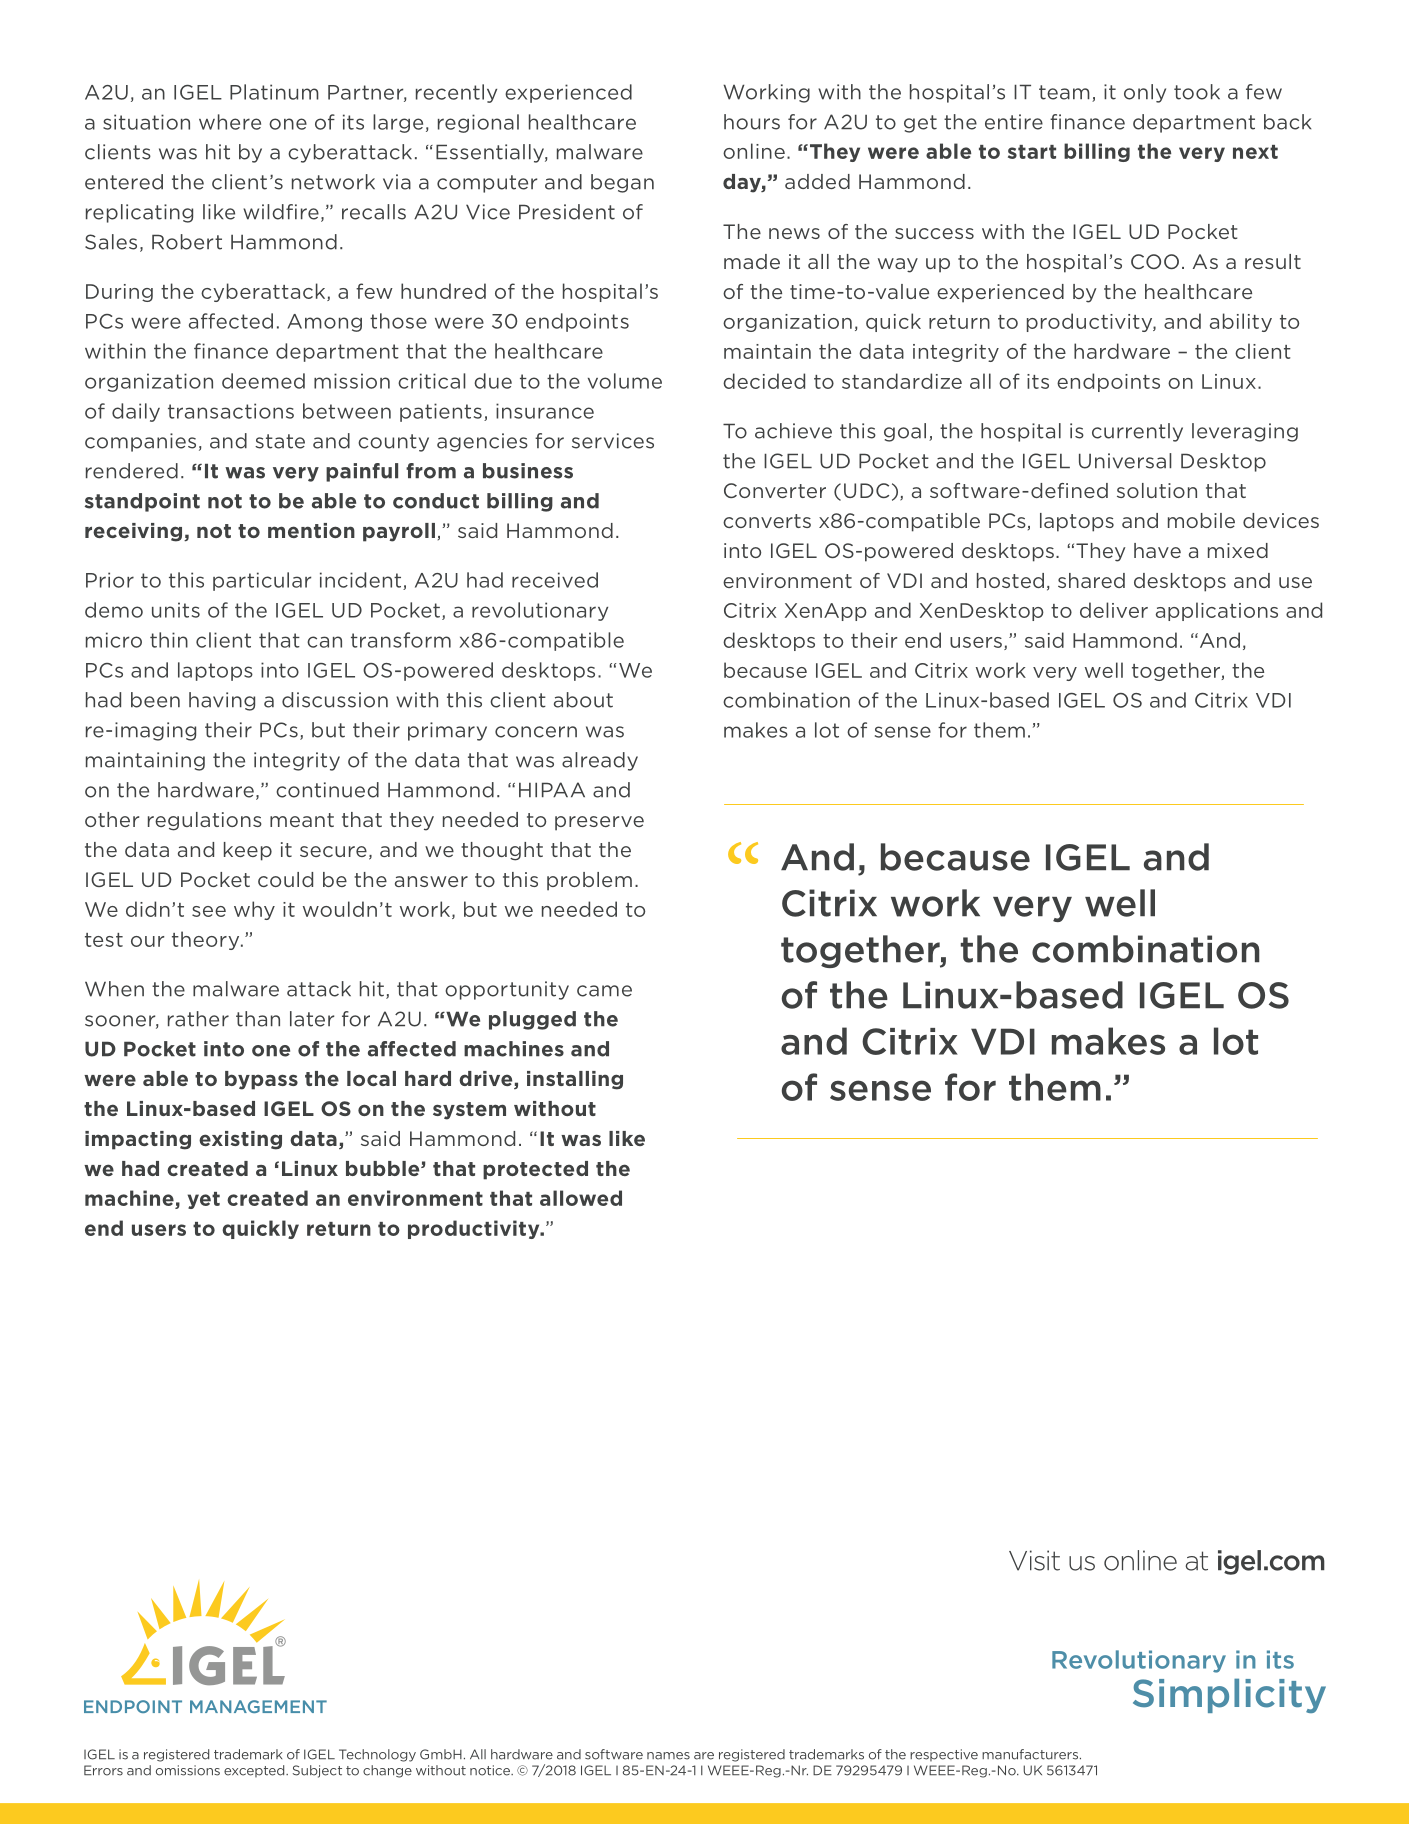 This document has width=1409, height=1824. I want to click on excepted, so click(255, 1771).
